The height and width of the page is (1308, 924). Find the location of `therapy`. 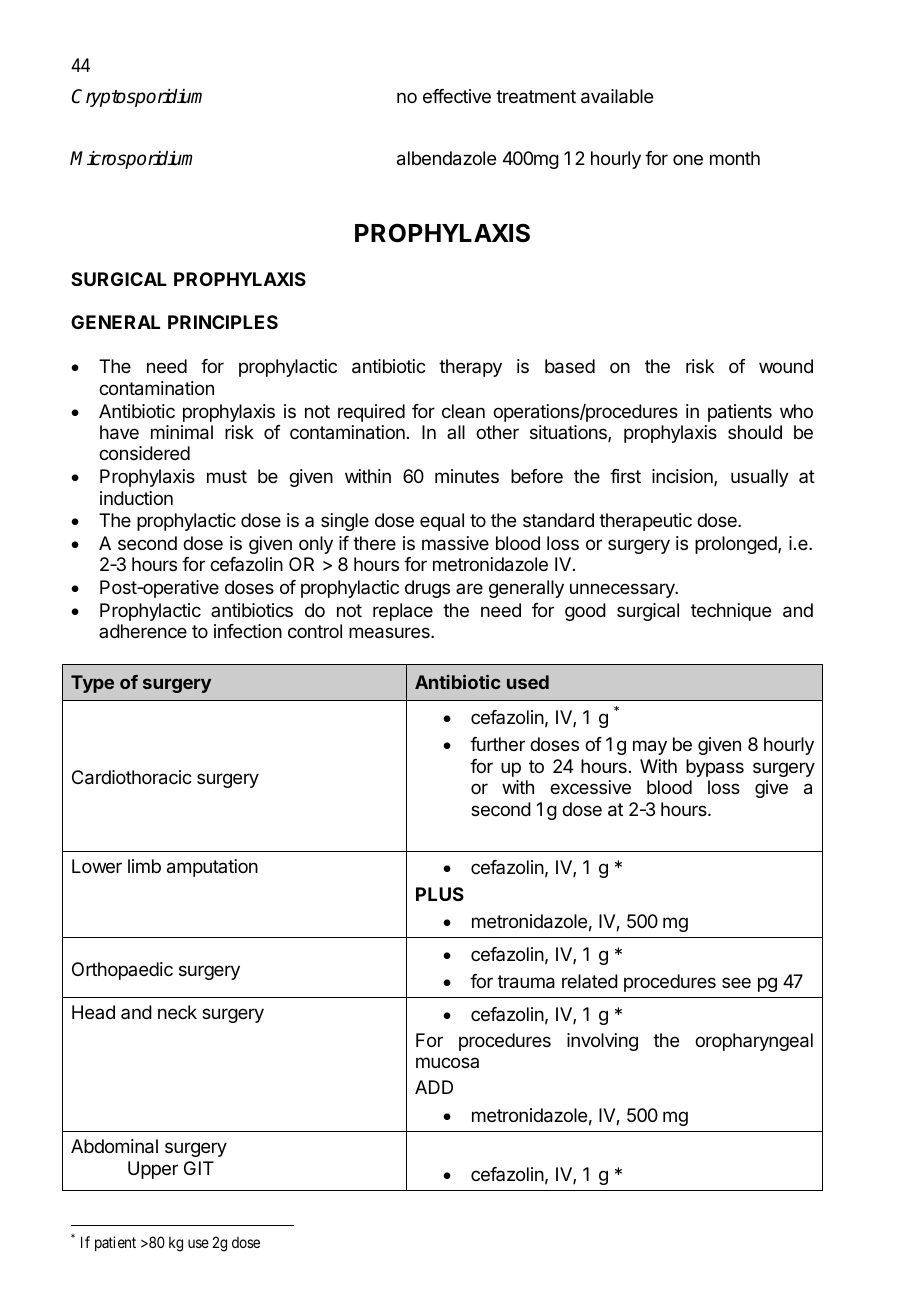

therapy is located at coordinates (470, 368).
